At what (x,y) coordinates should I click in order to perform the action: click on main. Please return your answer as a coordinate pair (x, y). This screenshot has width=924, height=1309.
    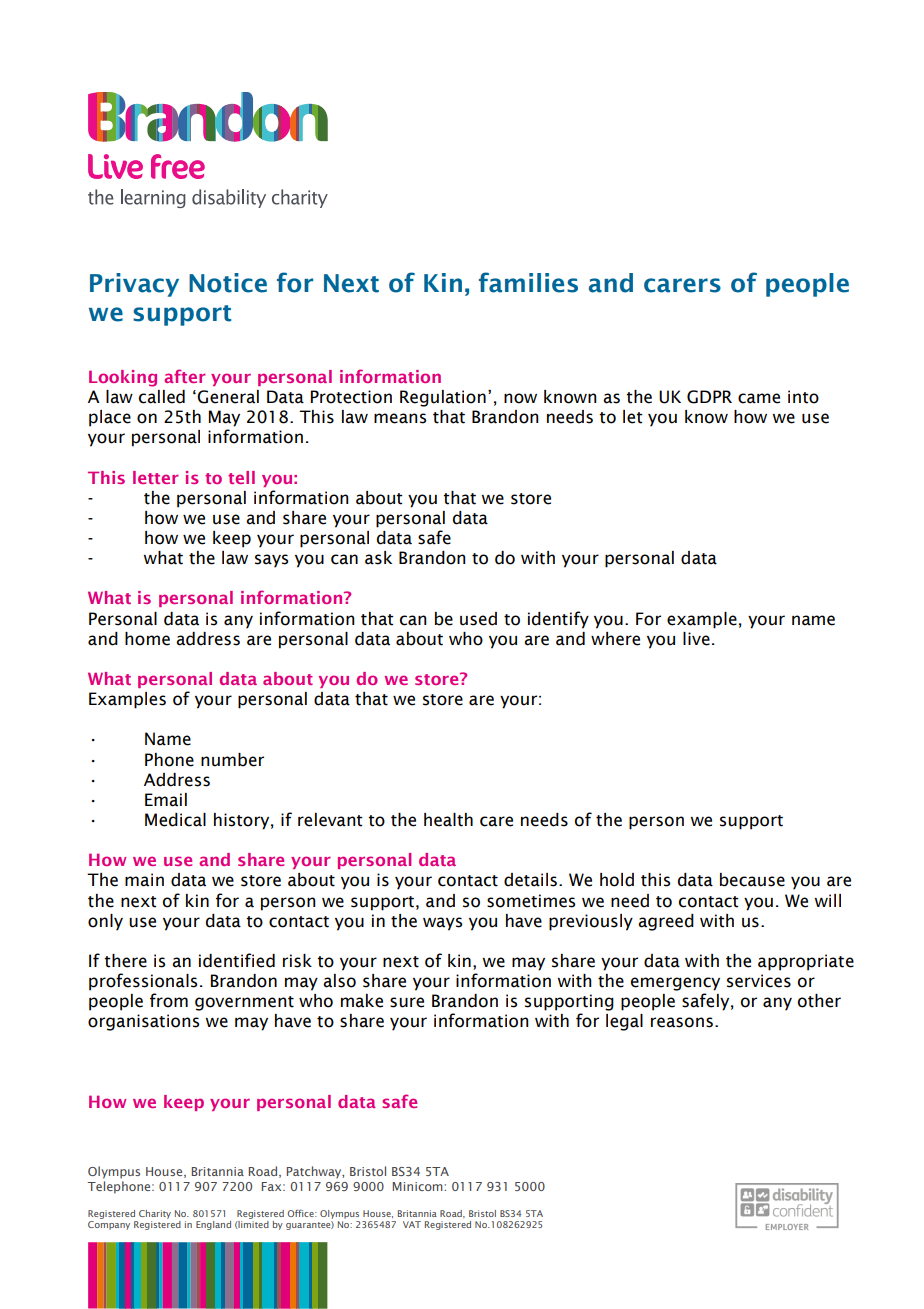
    Looking at the image, I should click on (144, 880).
